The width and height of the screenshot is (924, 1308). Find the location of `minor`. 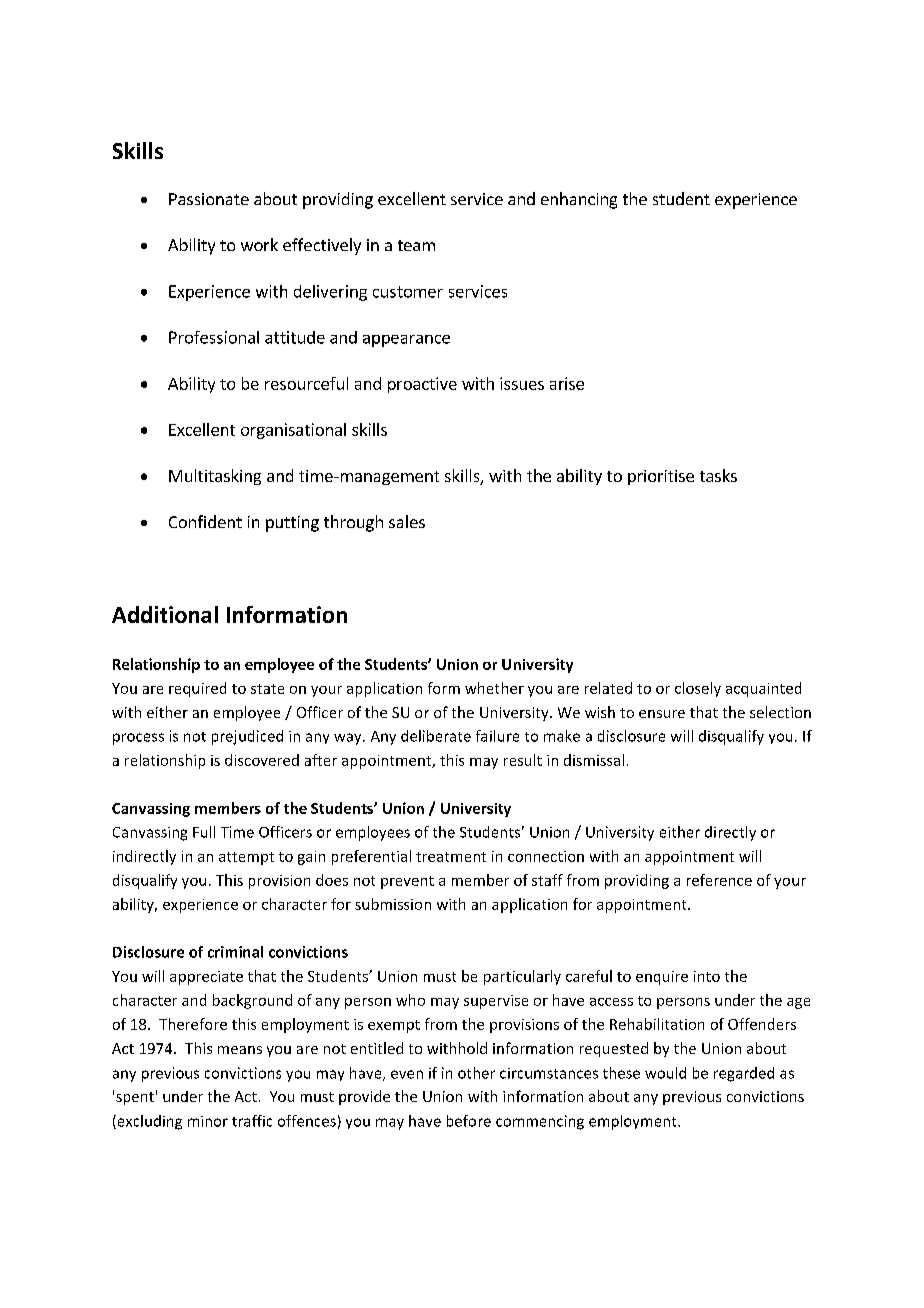

minor is located at coordinates (208, 1121).
